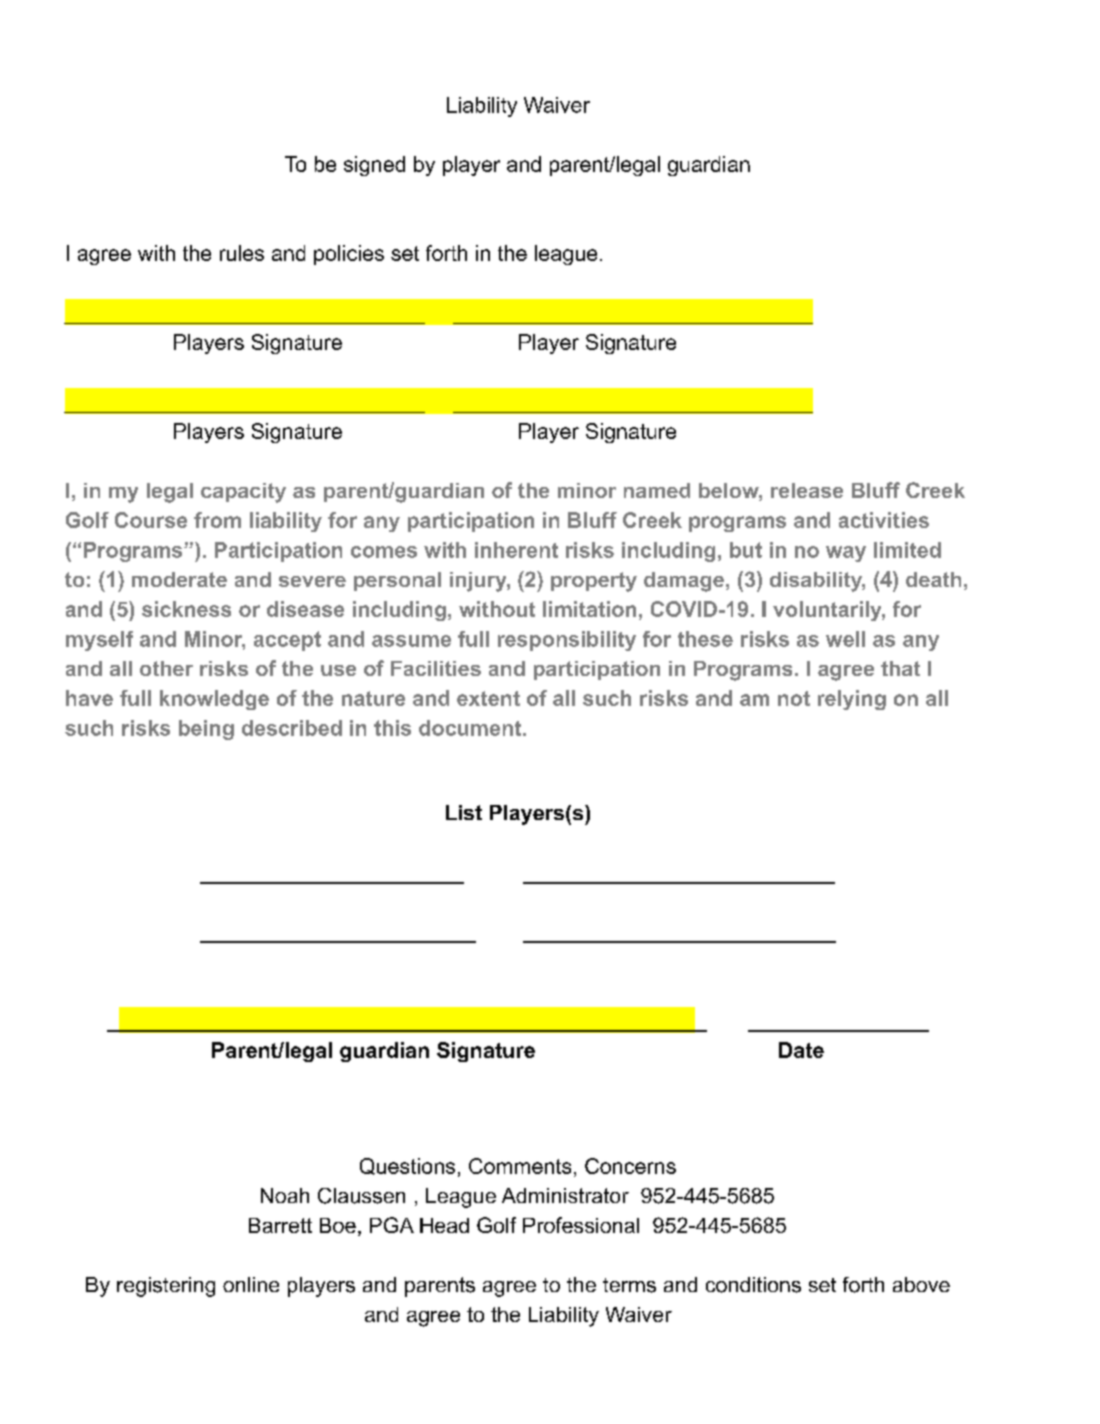 The height and width of the screenshot is (1424, 1100). What do you see at coordinates (166, 1287) in the screenshot?
I see `registering` at bounding box center [166, 1287].
